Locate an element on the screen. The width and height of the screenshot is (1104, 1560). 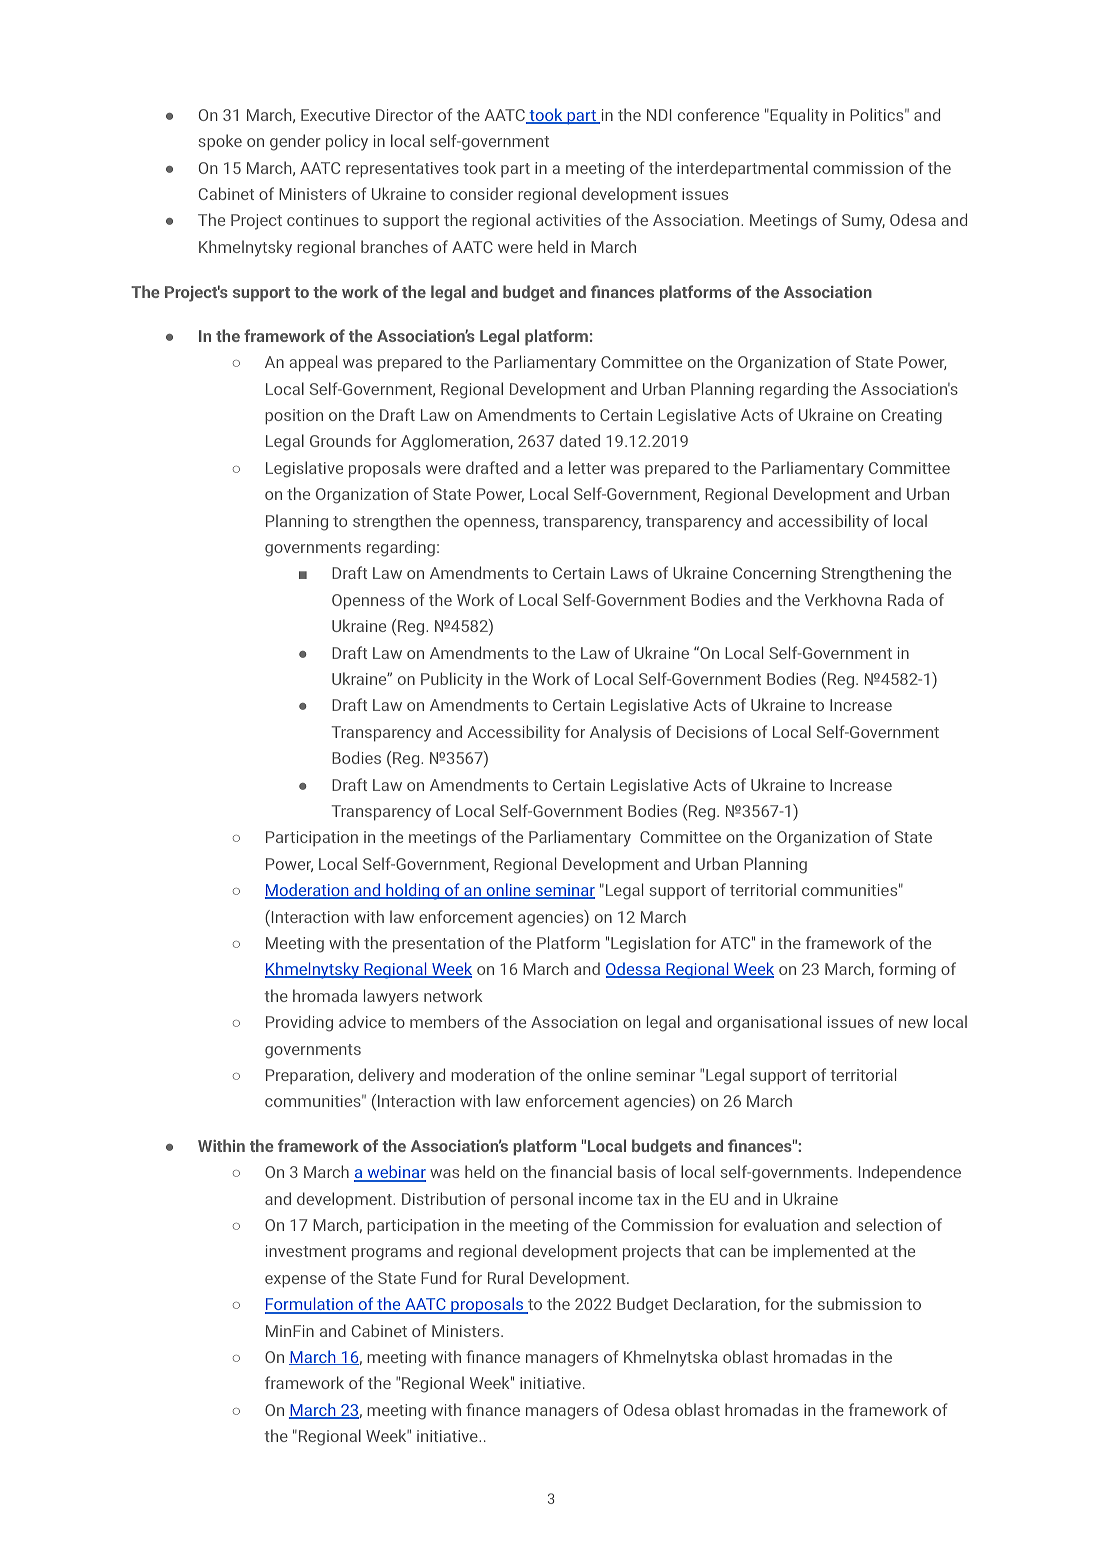
gender is located at coordinates (295, 142).
